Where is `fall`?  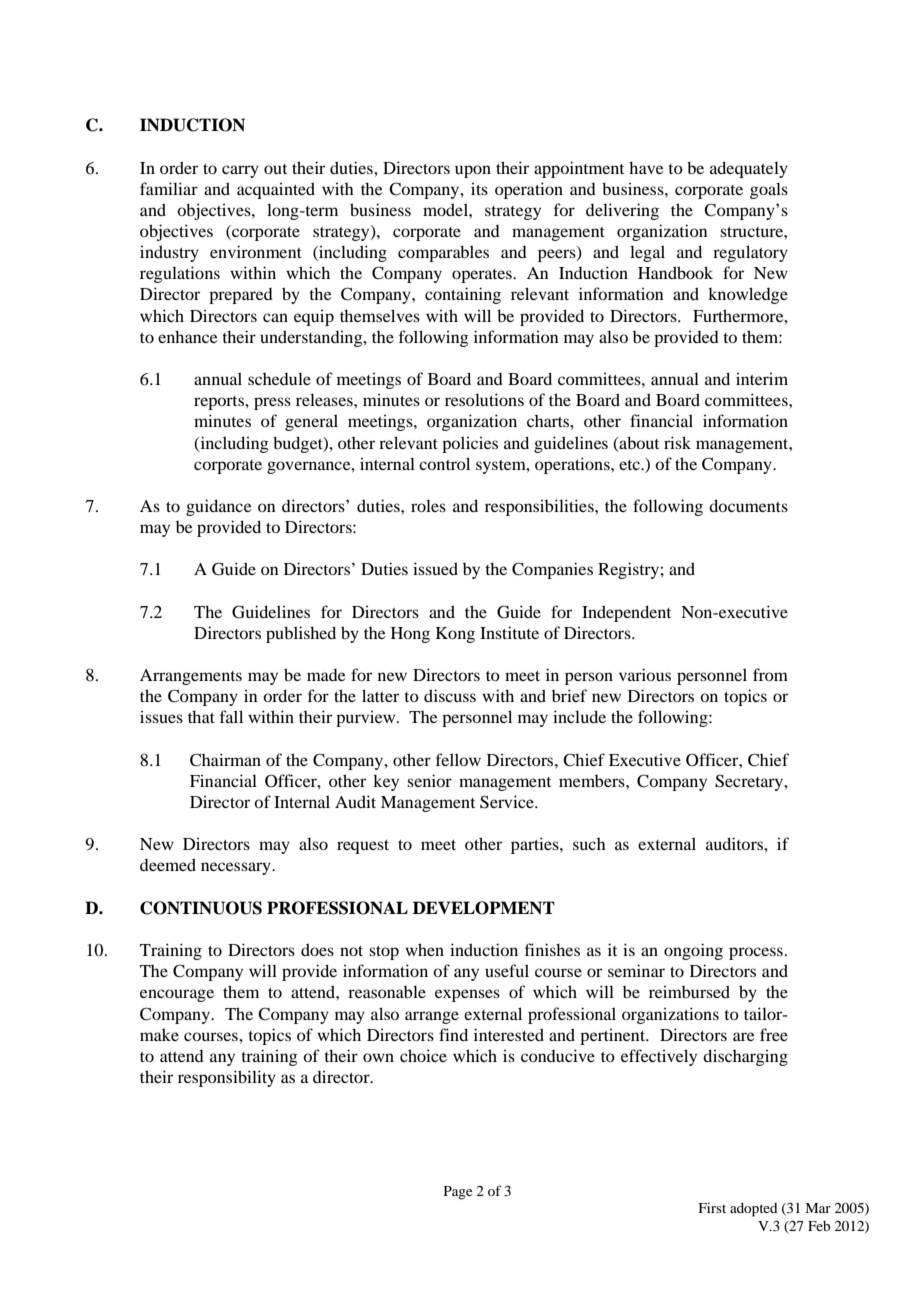
fall is located at coordinates (231, 716).
